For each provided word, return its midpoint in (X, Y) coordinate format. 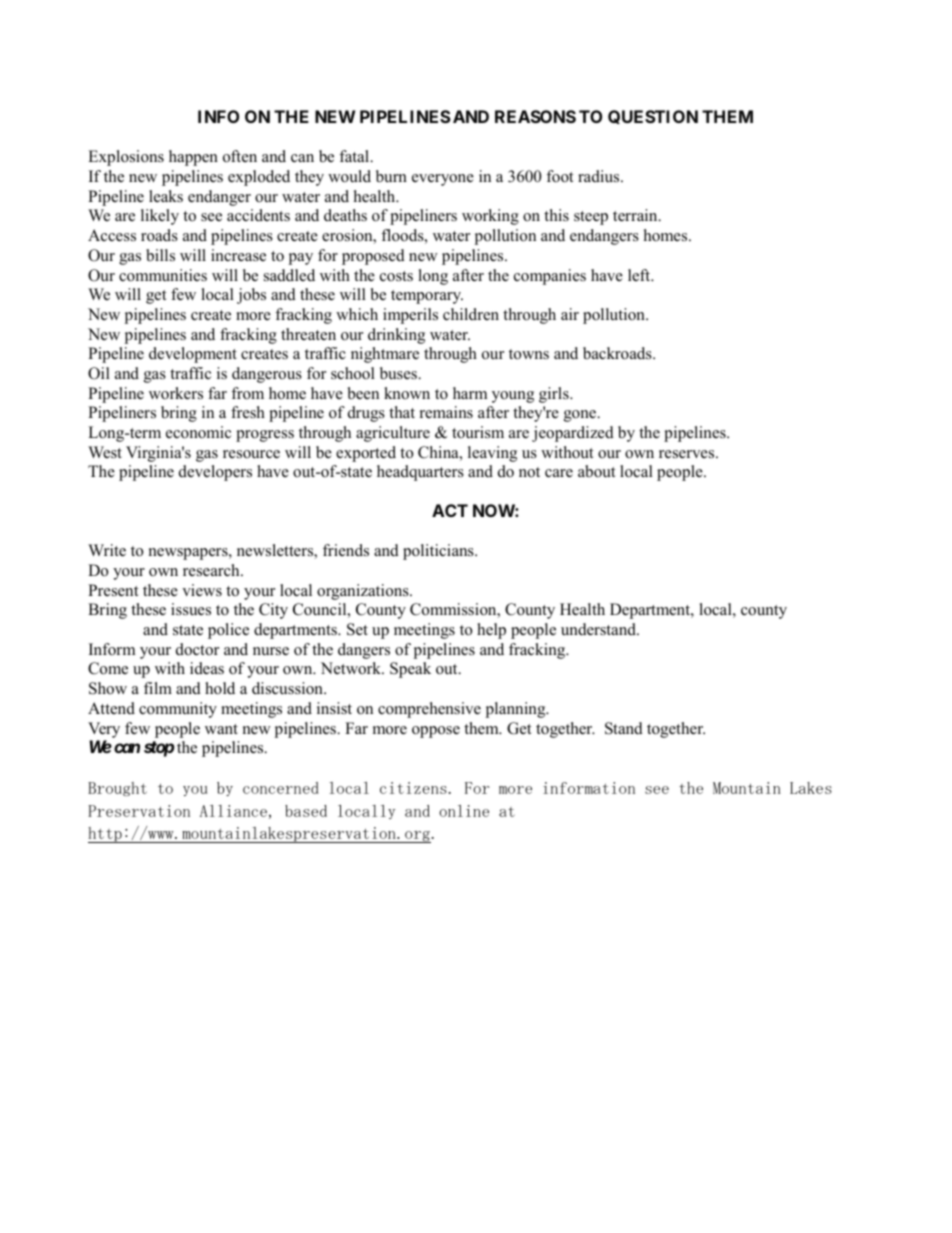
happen (193, 158)
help (491, 631)
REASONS (535, 116)
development (193, 355)
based (306, 811)
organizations (364, 592)
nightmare (385, 355)
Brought (117, 789)
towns (529, 354)
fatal (355, 156)
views (202, 590)
